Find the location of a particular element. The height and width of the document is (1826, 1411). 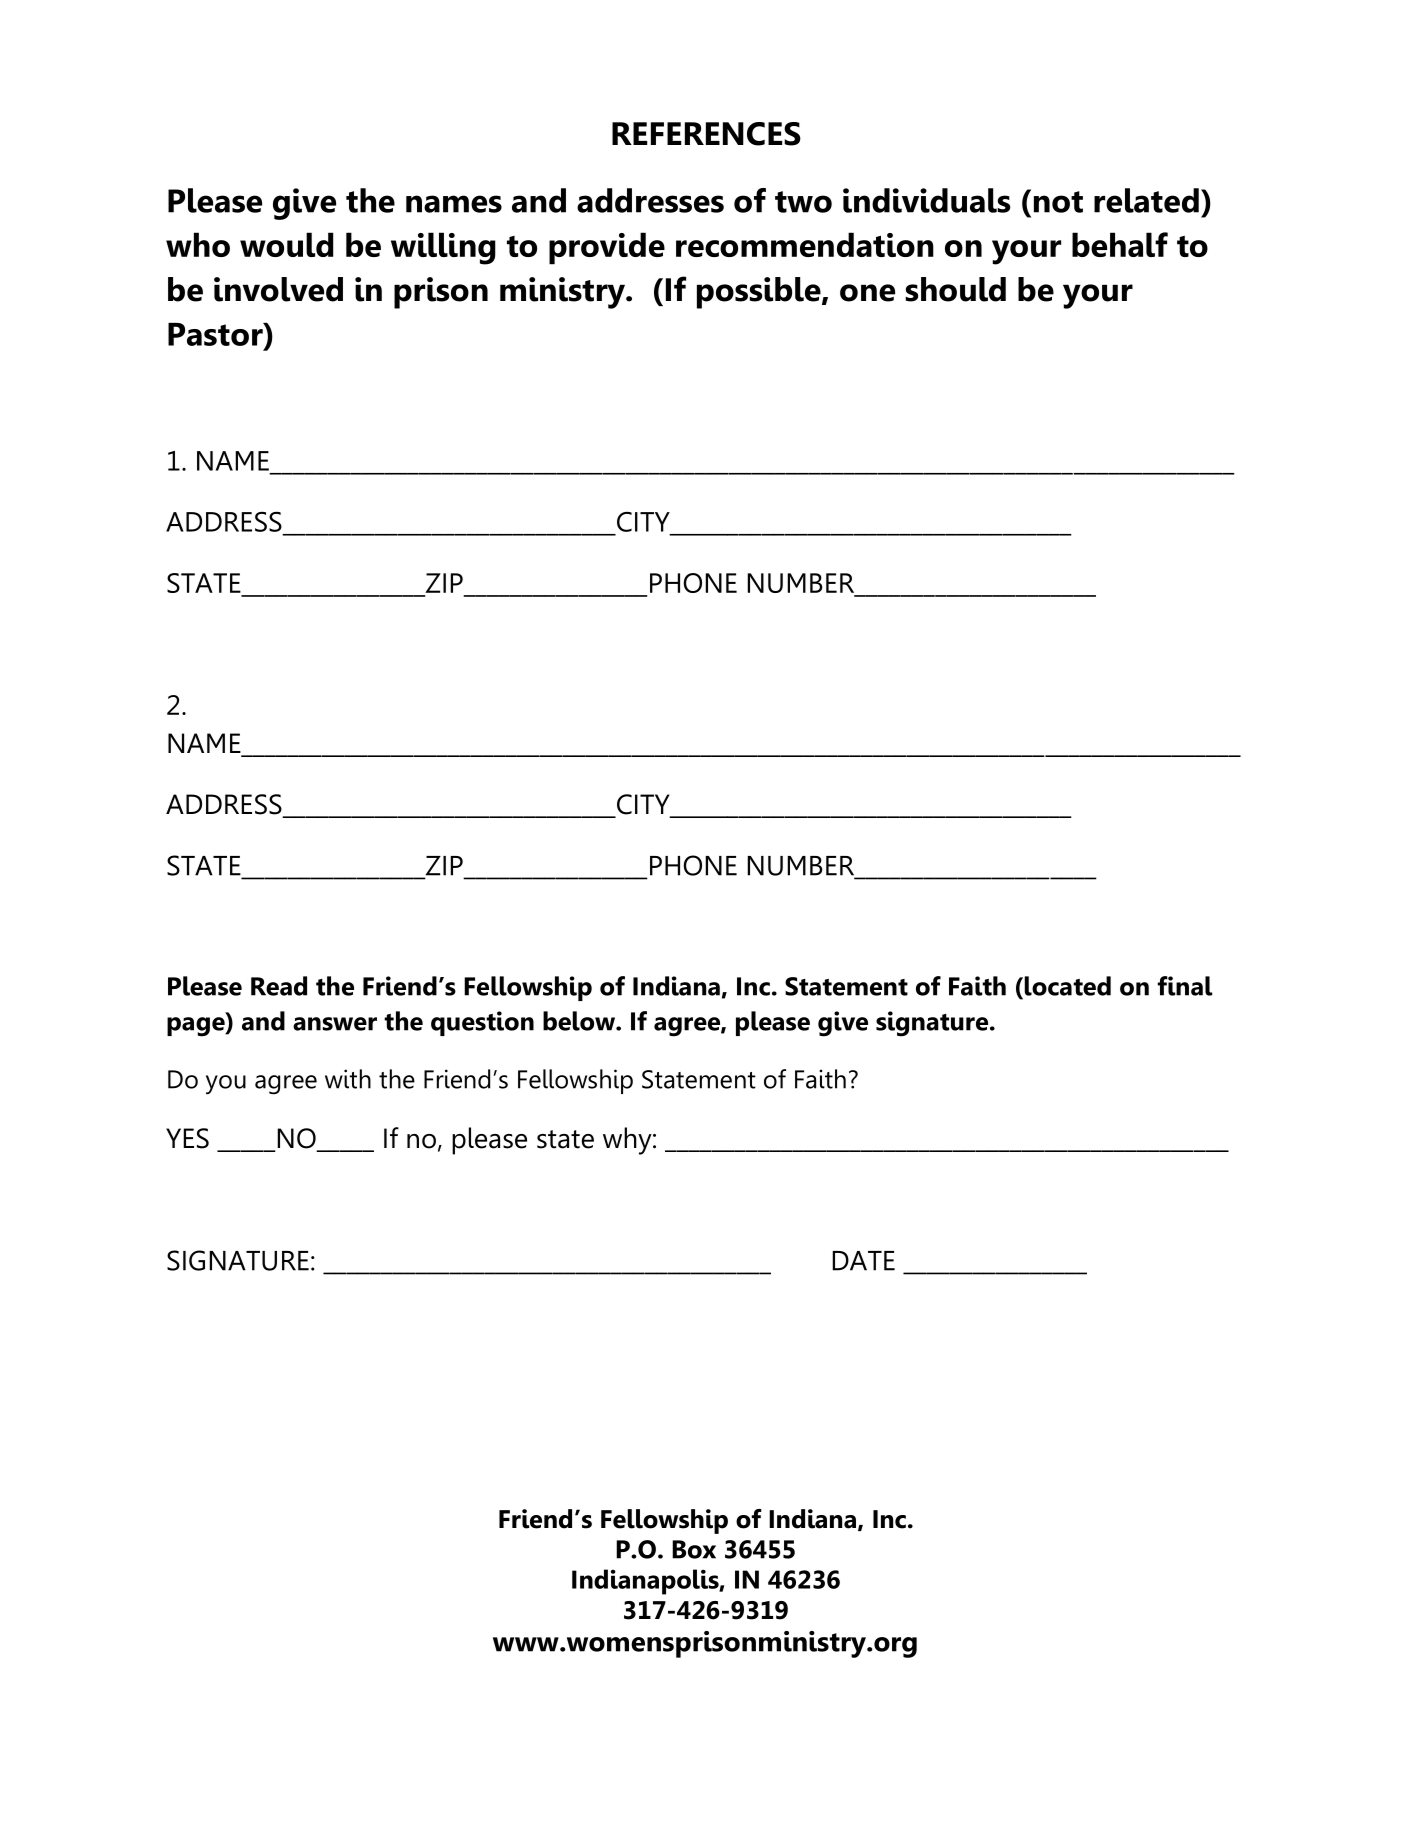

Box is located at coordinates (694, 1549).
